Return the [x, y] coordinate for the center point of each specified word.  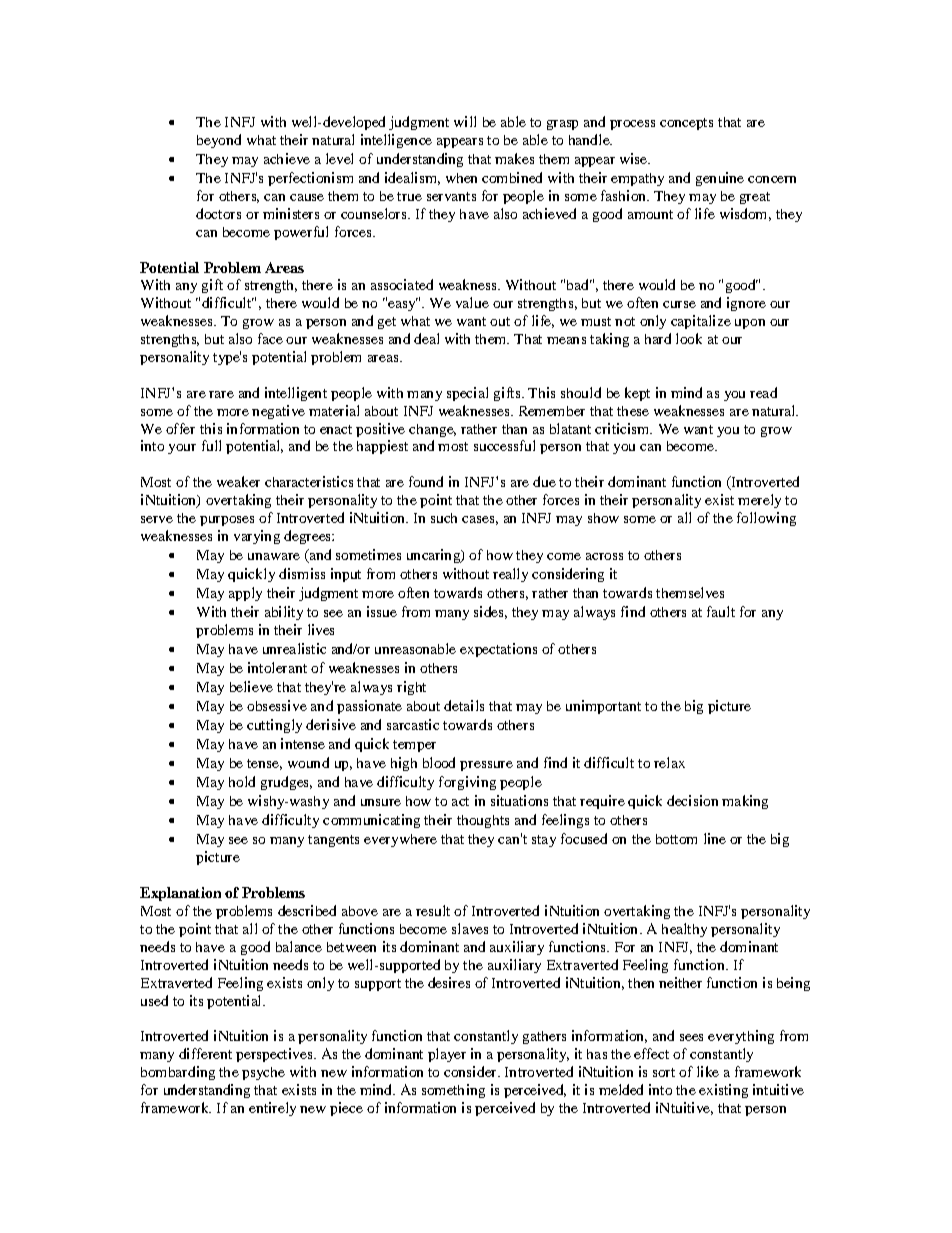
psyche [263, 1073]
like [708, 1071]
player [447, 1055]
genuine [720, 179]
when [461, 178]
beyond [219, 141]
